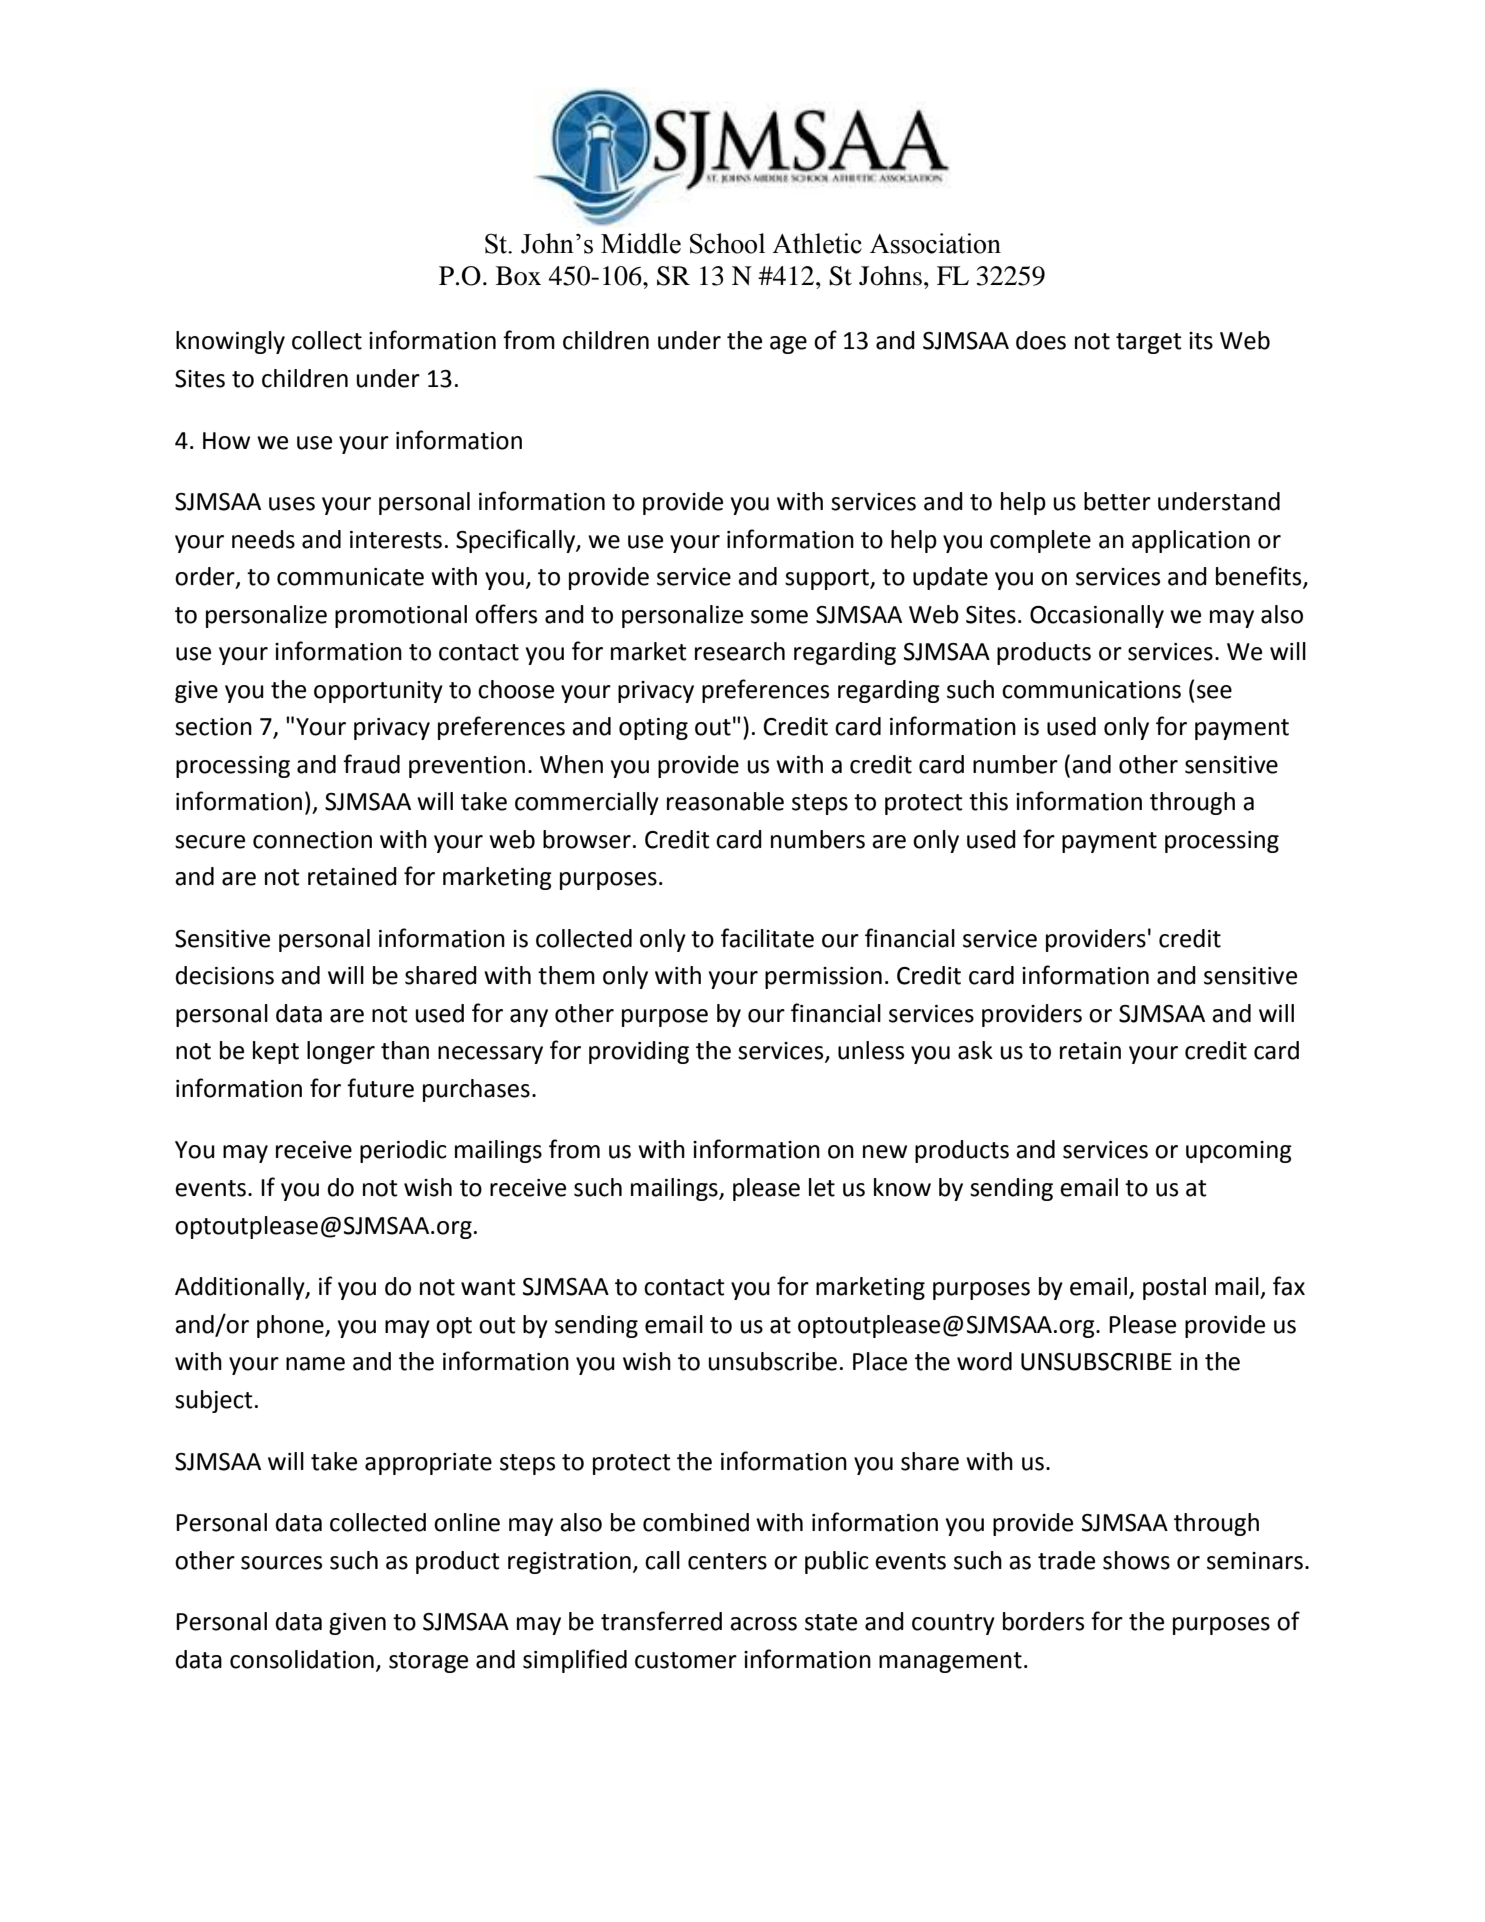 Image resolution: width=1485 pixels, height=1922 pixels. What do you see at coordinates (225, 975) in the document?
I see `decisions` at bounding box center [225, 975].
